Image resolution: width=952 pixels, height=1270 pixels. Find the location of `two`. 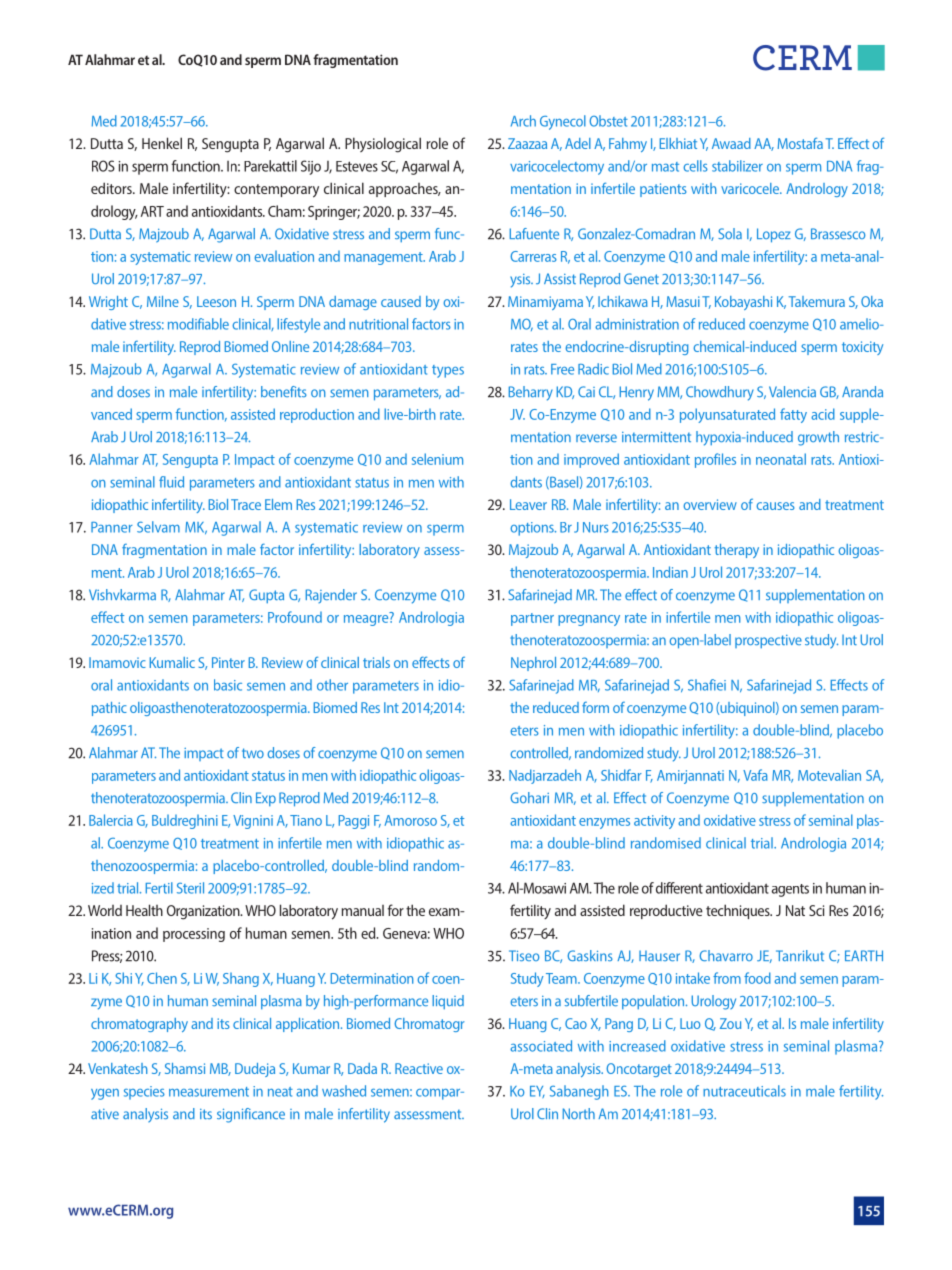

two is located at coordinates (253, 753).
